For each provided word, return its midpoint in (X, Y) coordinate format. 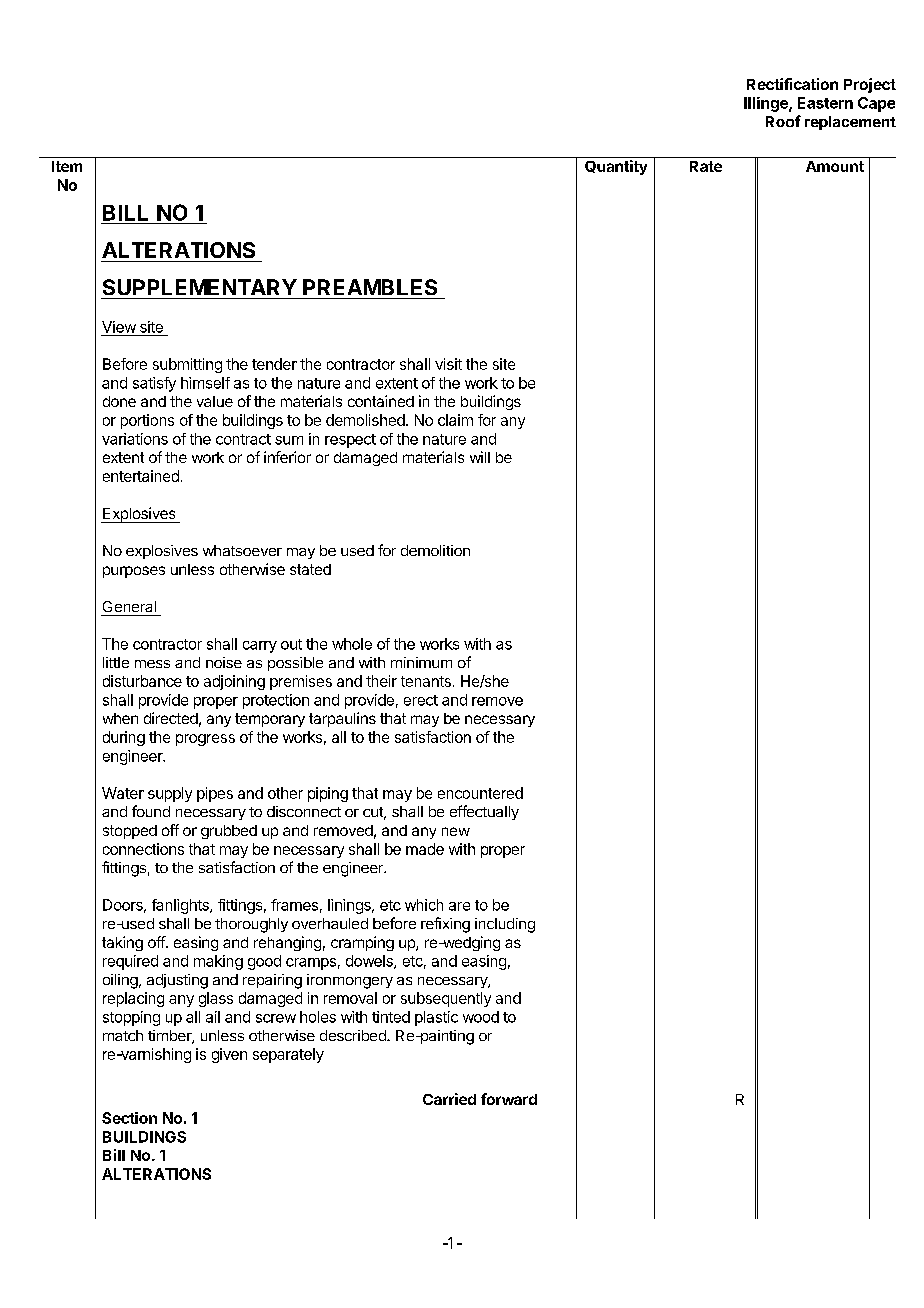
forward (509, 1099)
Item (67, 166)
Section (129, 1118)
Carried (449, 1099)
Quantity (616, 167)
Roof (783, 121)
